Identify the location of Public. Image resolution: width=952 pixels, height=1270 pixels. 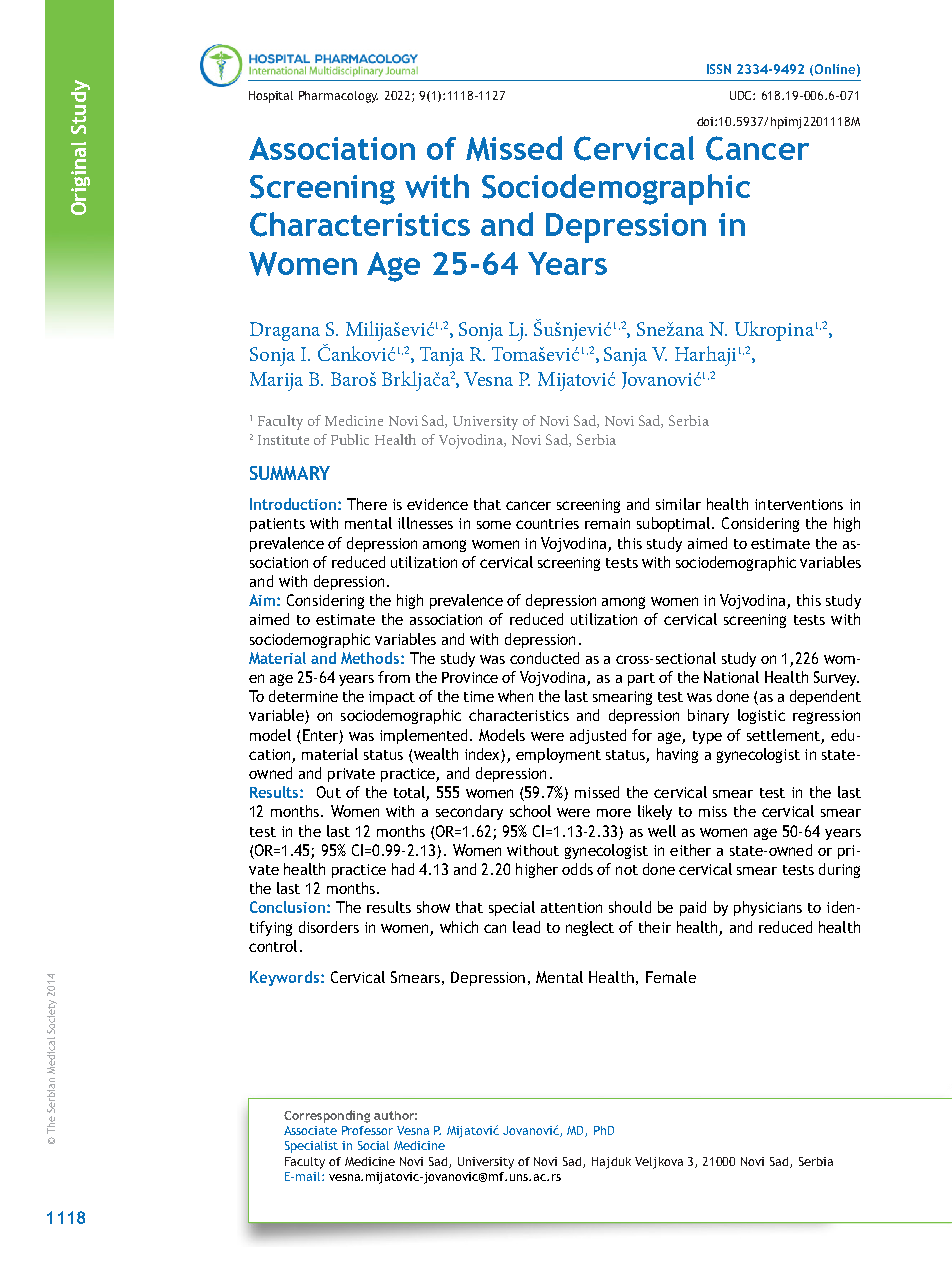
(350, 439).
